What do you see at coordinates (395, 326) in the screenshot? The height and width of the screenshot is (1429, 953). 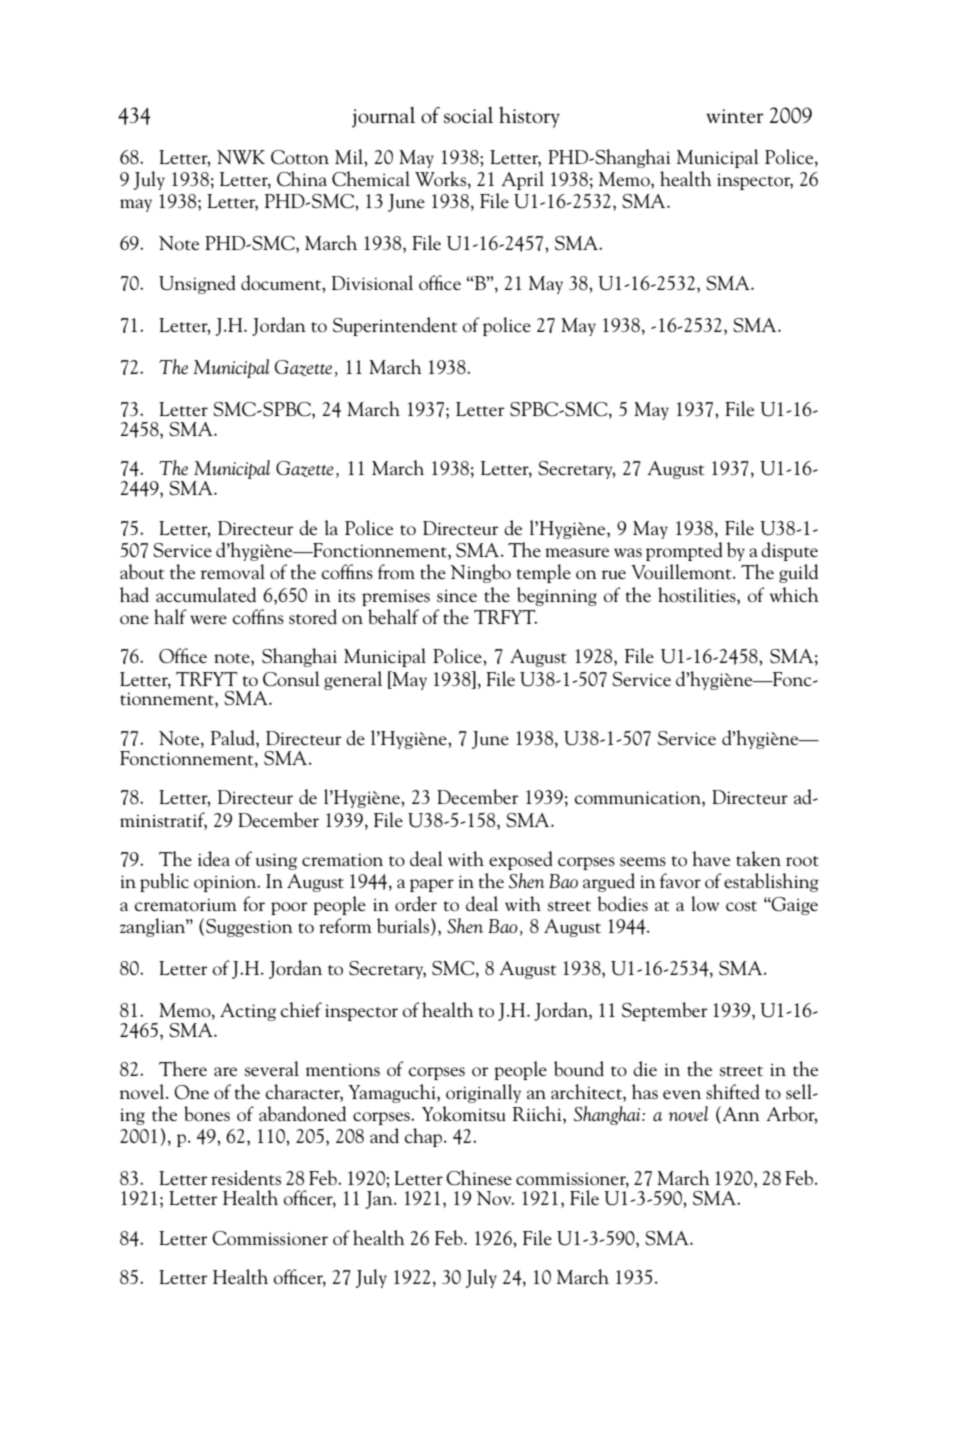 I see `Superintendent` at bounding box center [395, 326].
